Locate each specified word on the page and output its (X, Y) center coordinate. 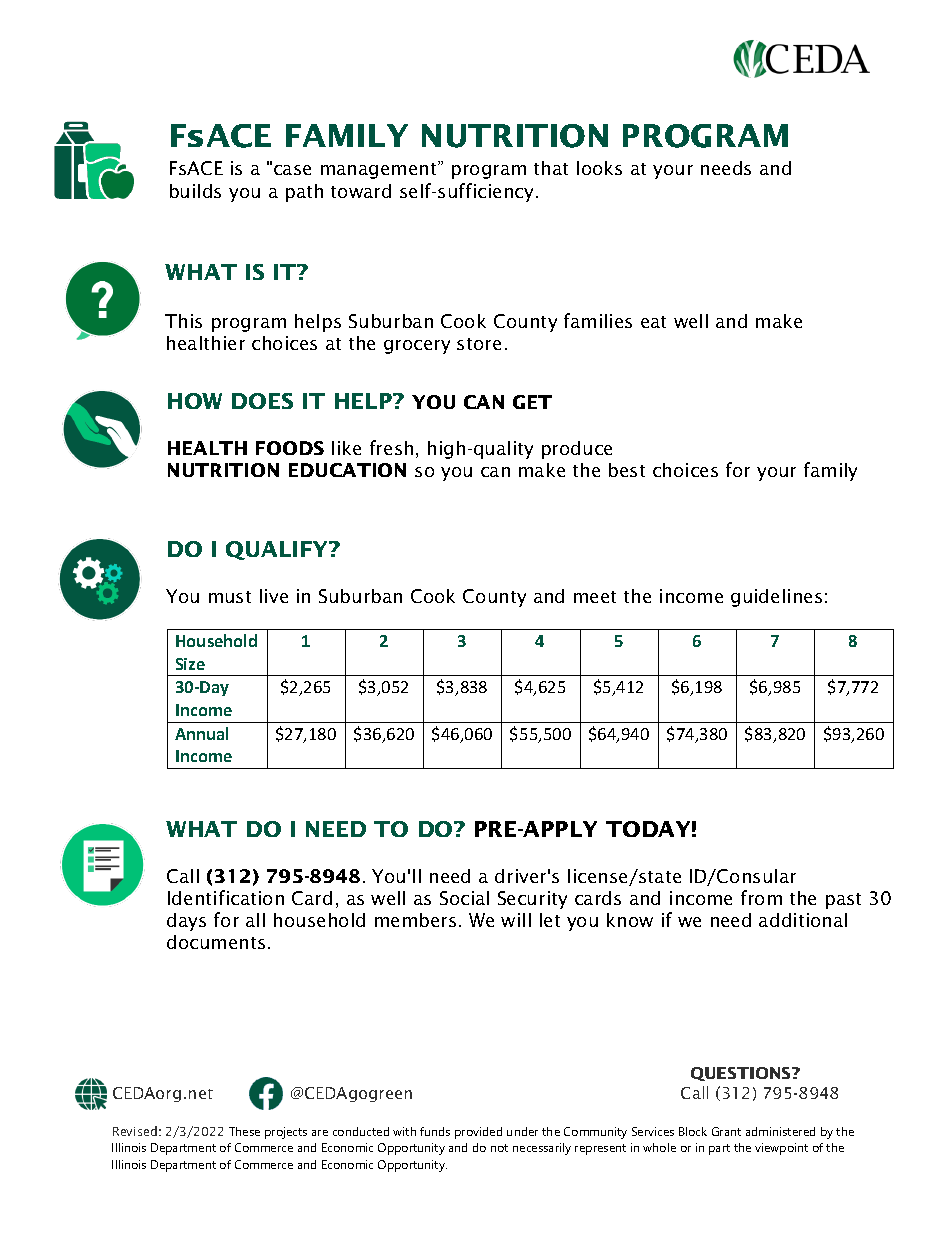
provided (478, 1133)
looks (599, 168)
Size (190, 664)
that (551, 168)
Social (464, 898)
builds (195, 191)
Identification (226, 897)
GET (532, 402)
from (761, 897)
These (244, 1131)
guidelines (776, 598)
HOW (195, 401)
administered (780, 1131)
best (627, 470)
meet (595, 597)
